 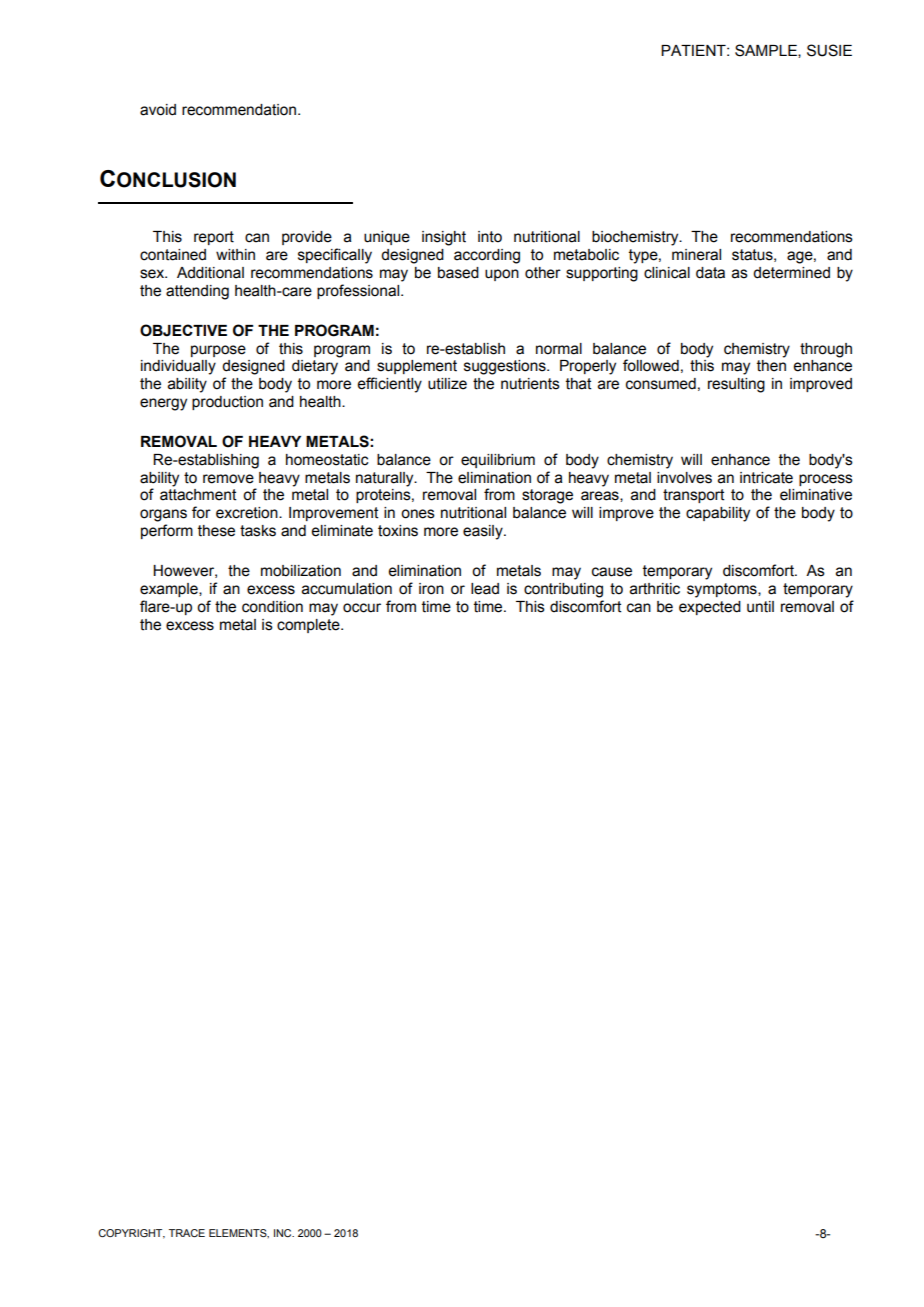 I want to click on lead, so click(x=485, y=589).
